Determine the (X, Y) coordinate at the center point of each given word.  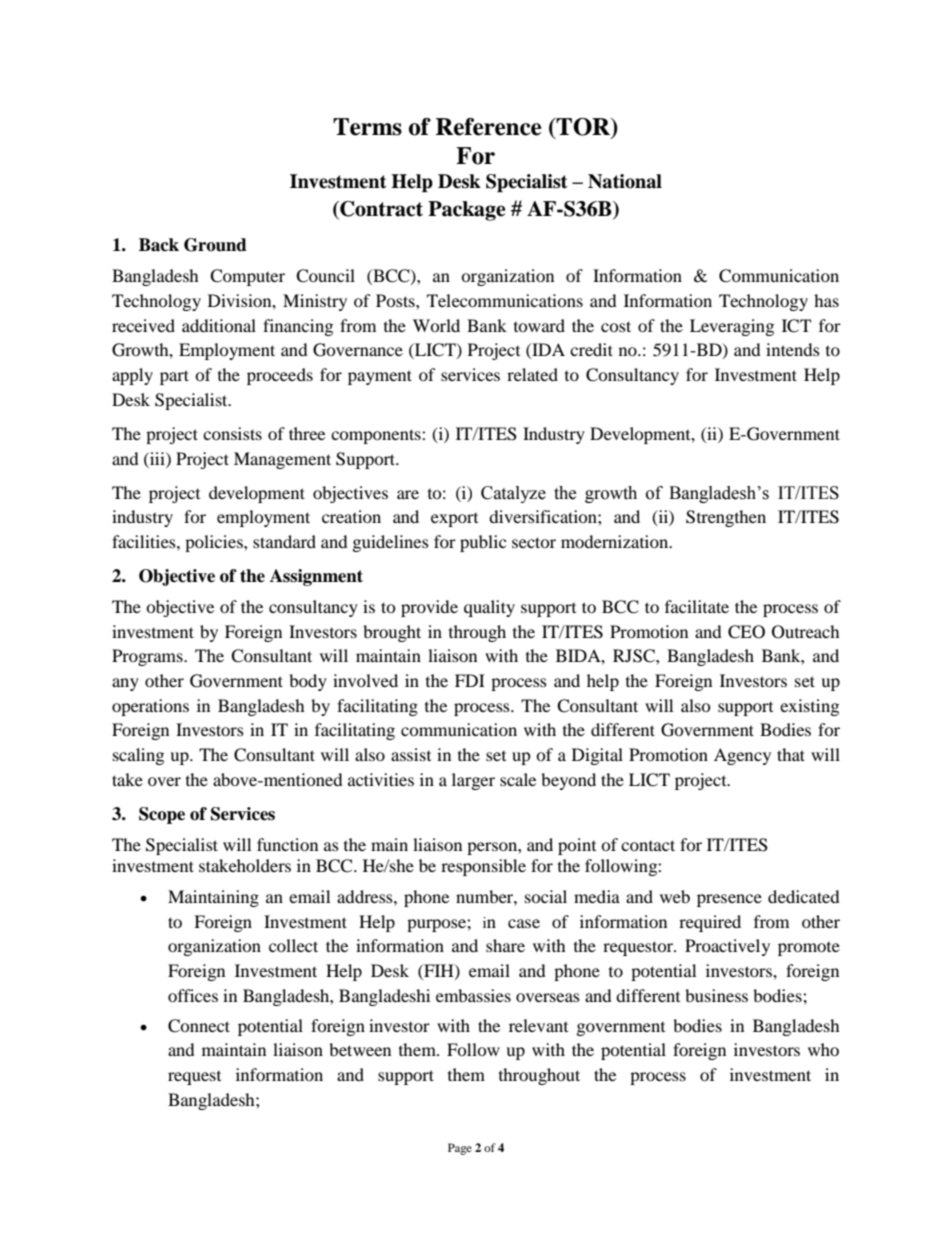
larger (473, 781)
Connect (199, 1026)
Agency (742, 756)
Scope (162, 815)
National (625, 181)
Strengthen (726, 518)
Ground (215, 245)
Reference (489, 127)
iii (157, 458)
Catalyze (513, 494)
